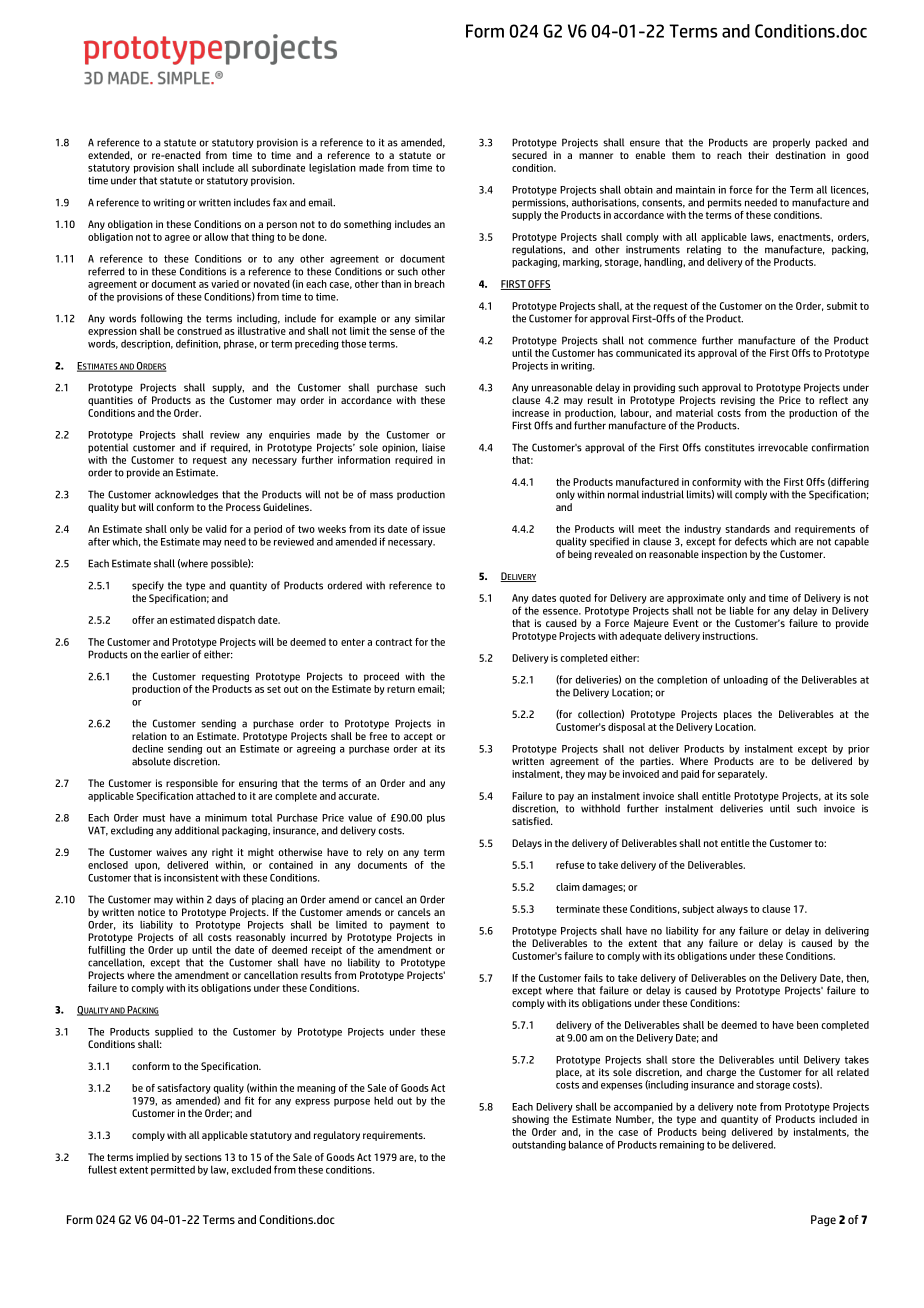 This page has height=1308, width=924. I want to click on outstanding, so click(539, 1146).
